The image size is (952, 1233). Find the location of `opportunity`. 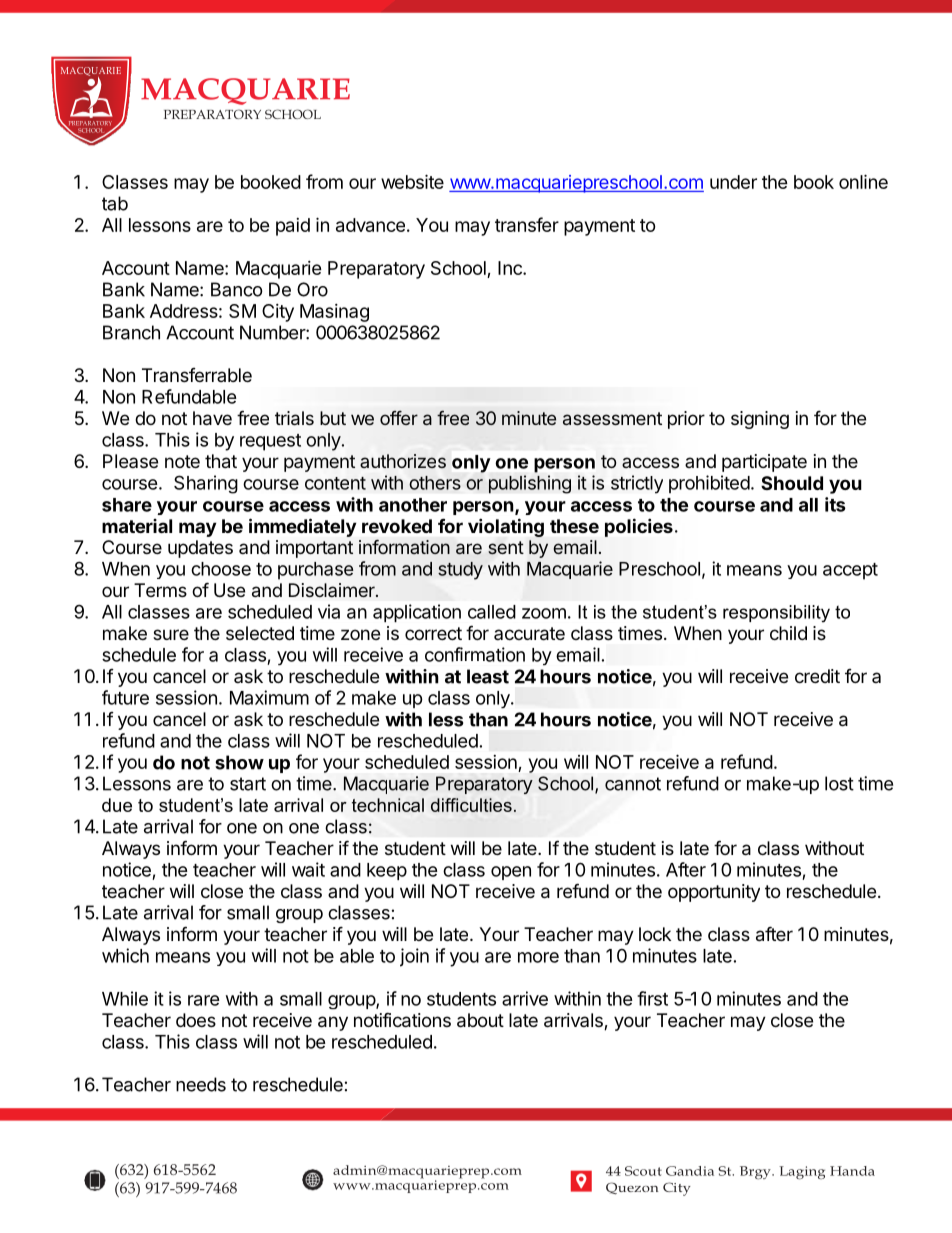

opportunity is located at coordinates (714, 893).
